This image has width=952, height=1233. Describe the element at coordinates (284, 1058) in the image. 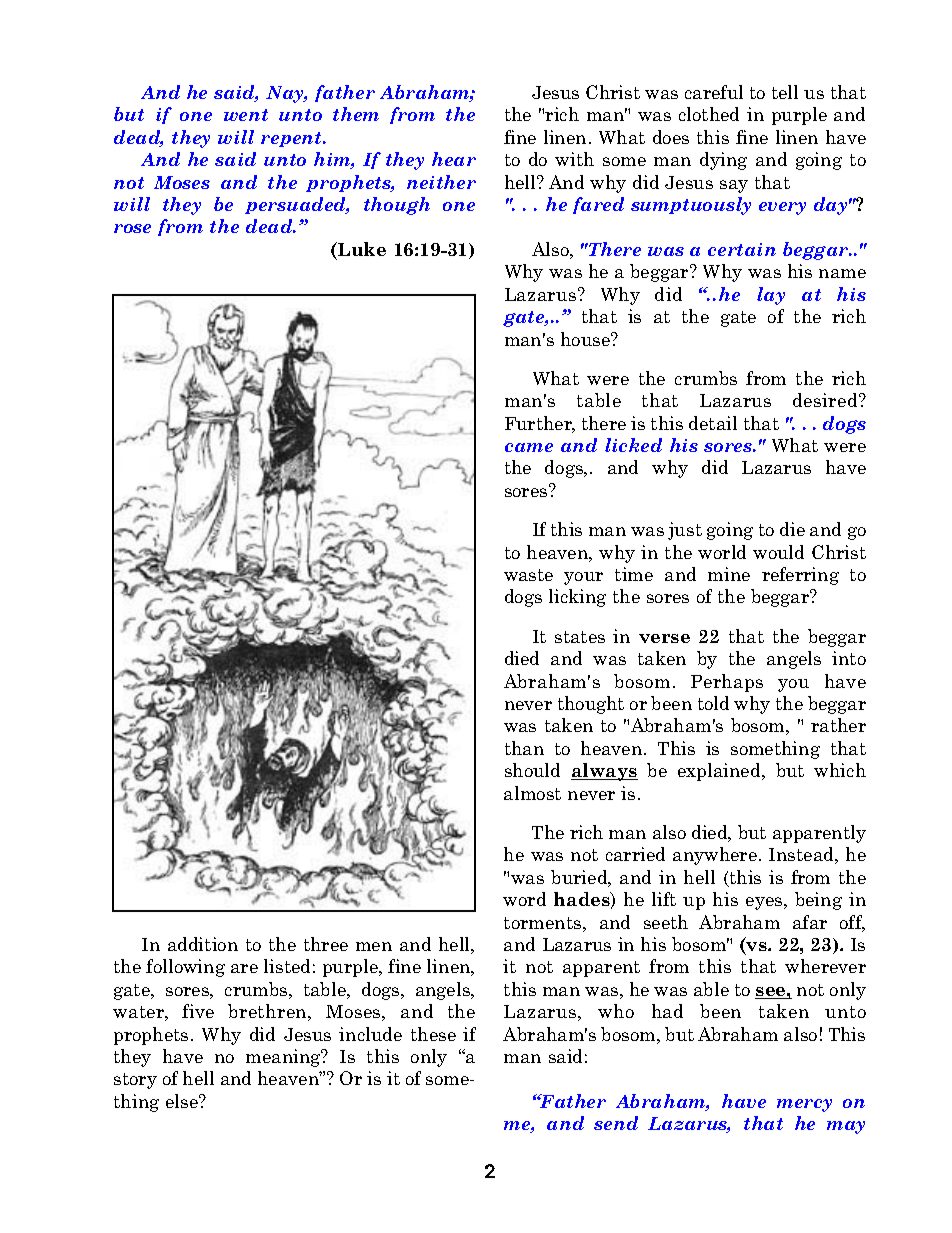

I see `meaning` at that location.
